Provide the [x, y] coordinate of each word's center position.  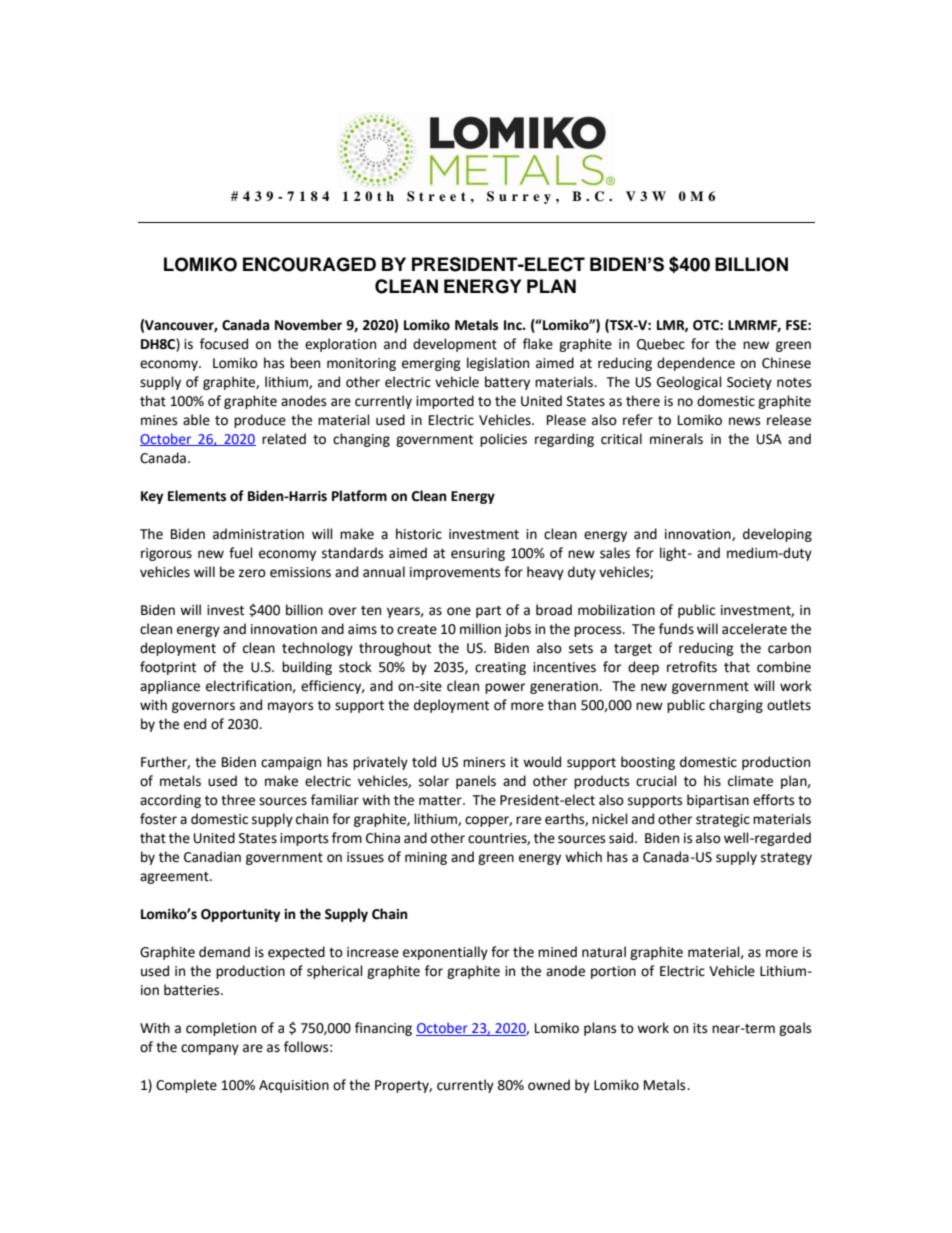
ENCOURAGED [309, 264]
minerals [676, 439]
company [210, 1049]
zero [252, 573]
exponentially [445, 953]
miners [484, 762]
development [455, 345]
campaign [291, 763]
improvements [455, 573]
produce [260, 421]
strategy [786, 859]
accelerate [754, 629]
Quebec [661, 344]
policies [503, 440]
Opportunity [241, 915]
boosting [648, 763]
